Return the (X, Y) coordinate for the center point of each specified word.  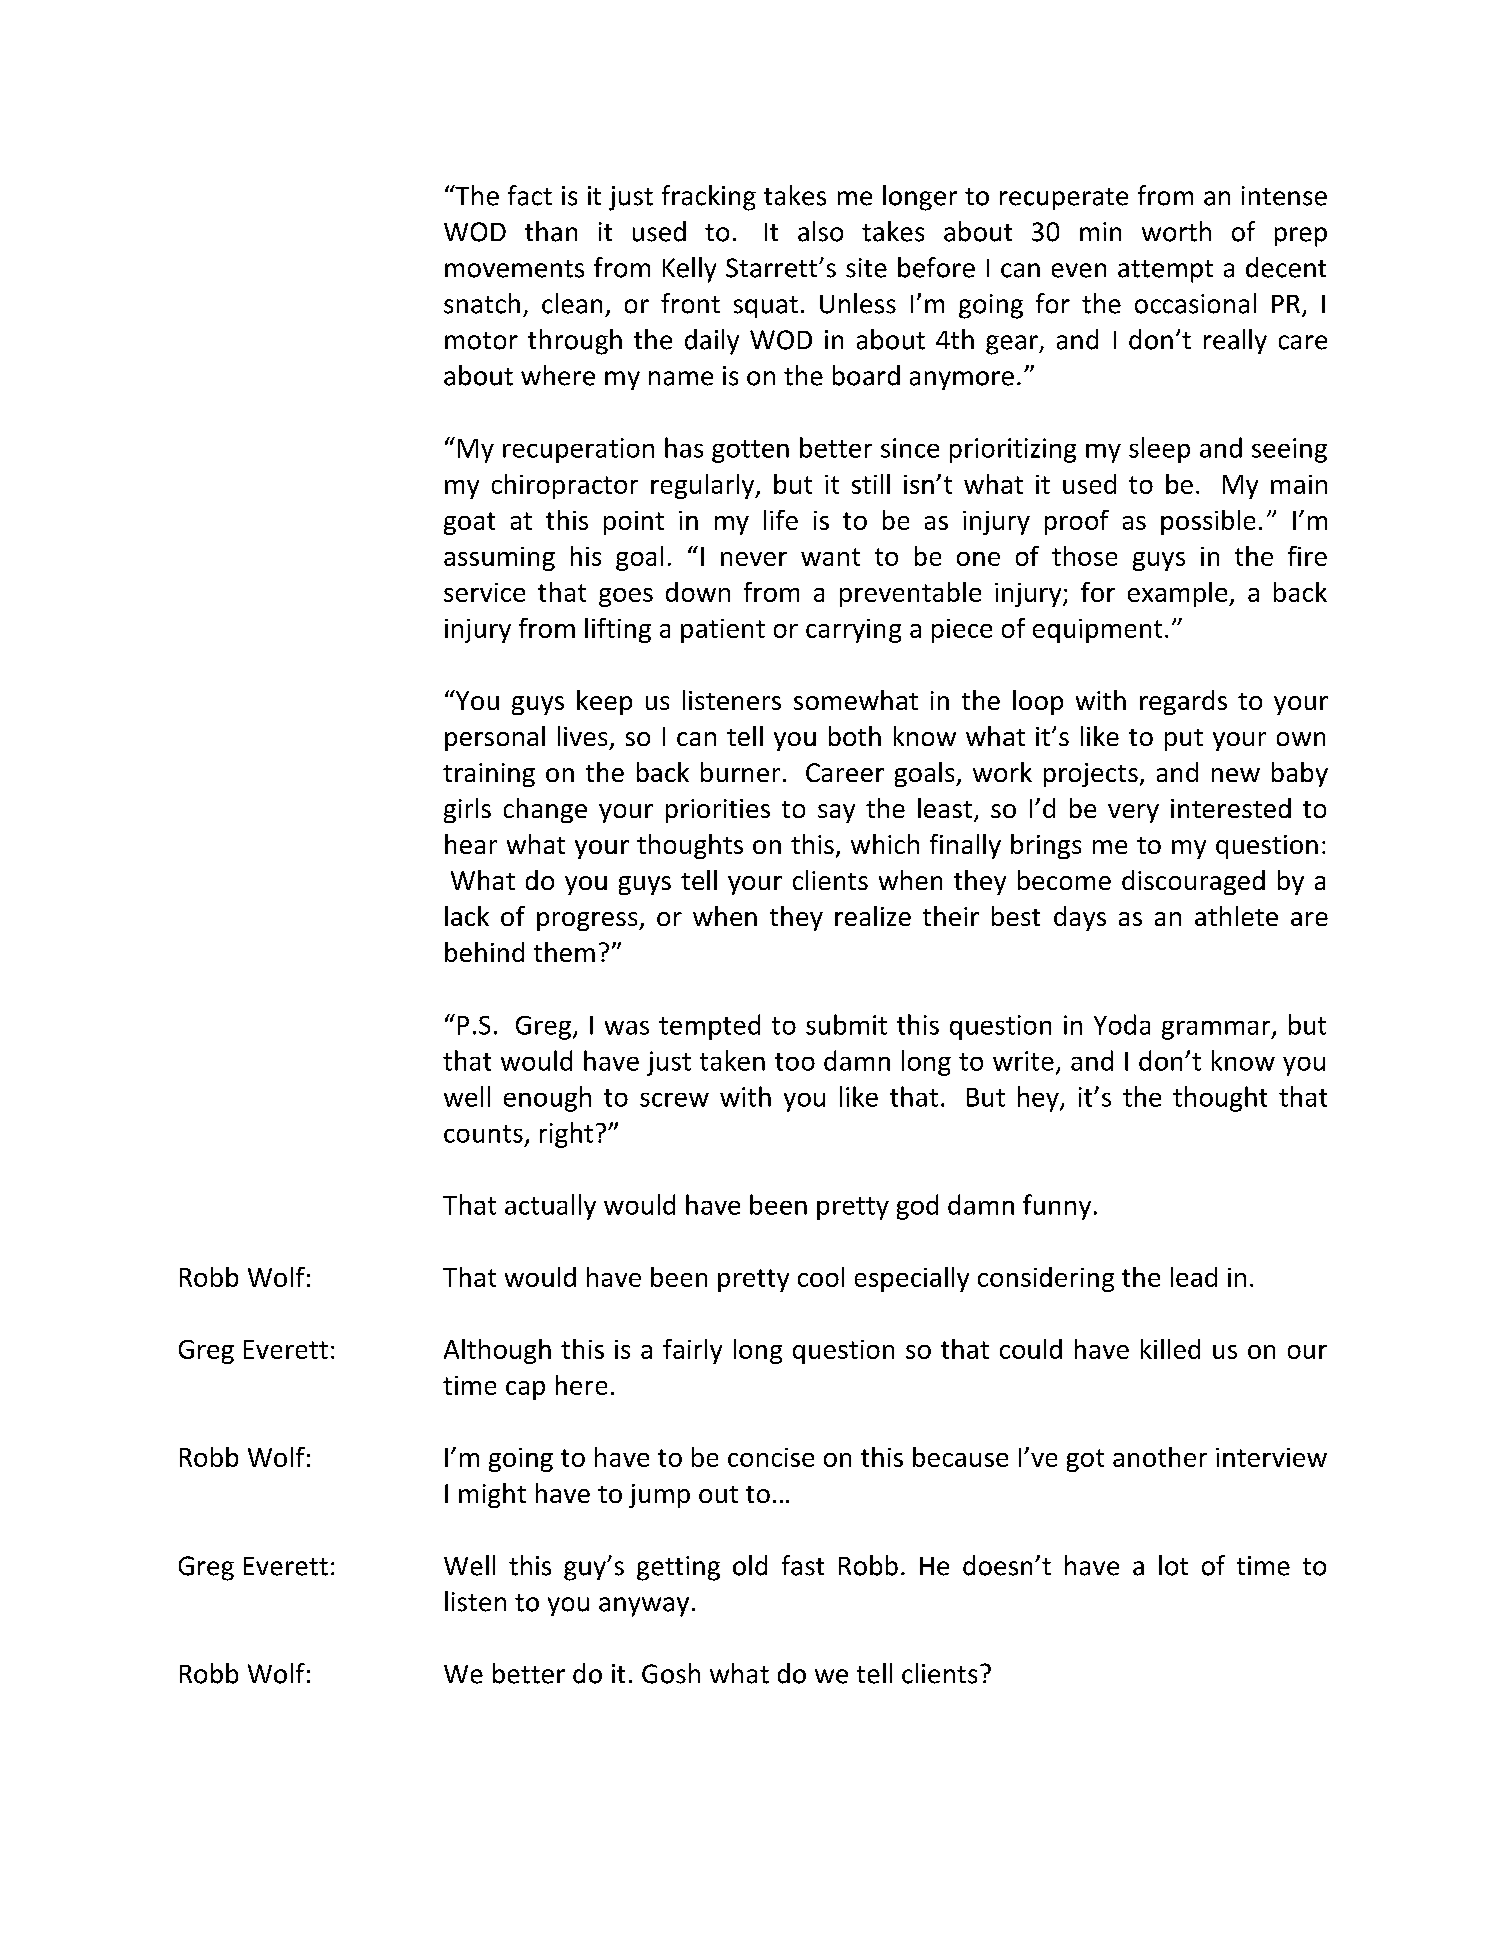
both (855, 736)
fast (803, 1565)
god (917, 1207)
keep (604, 702)
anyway (644, 1607)
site (866, 268)
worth (1176, 231)
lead (1194, 1277)
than (551, 231)
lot (1173, 1565)
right (566, 1135)
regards (1183, 702)
